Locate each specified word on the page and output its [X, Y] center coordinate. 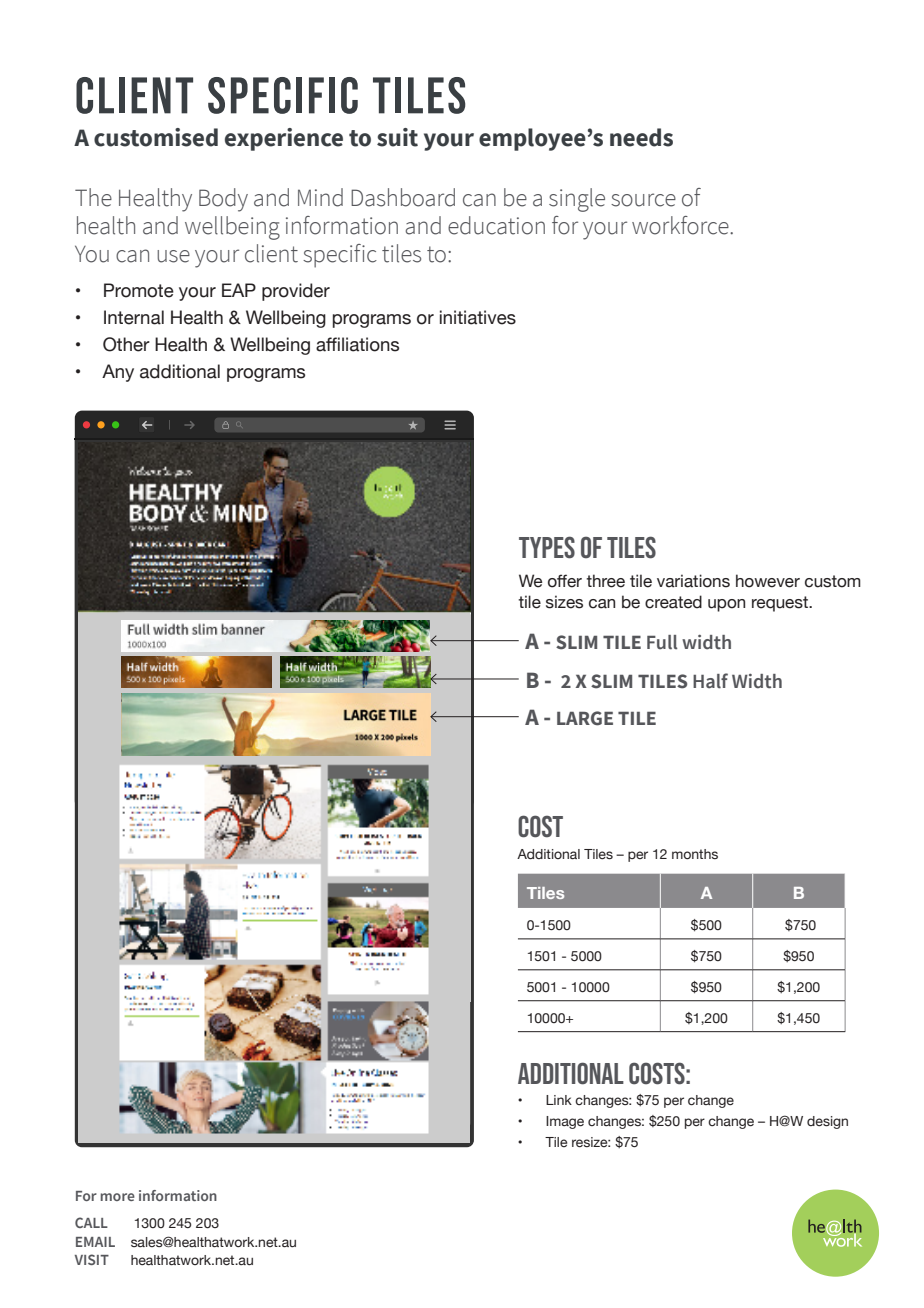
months [695, 854]
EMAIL [95, 1242]
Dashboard [403, 197]
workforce [681, 225]
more [118, 1197]
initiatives [478, 317]
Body [223, 200]
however [768, 581]
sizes [564, 602]
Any [118, 373]
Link [559, 1100]
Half [710, 681]
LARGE [585, 718]
